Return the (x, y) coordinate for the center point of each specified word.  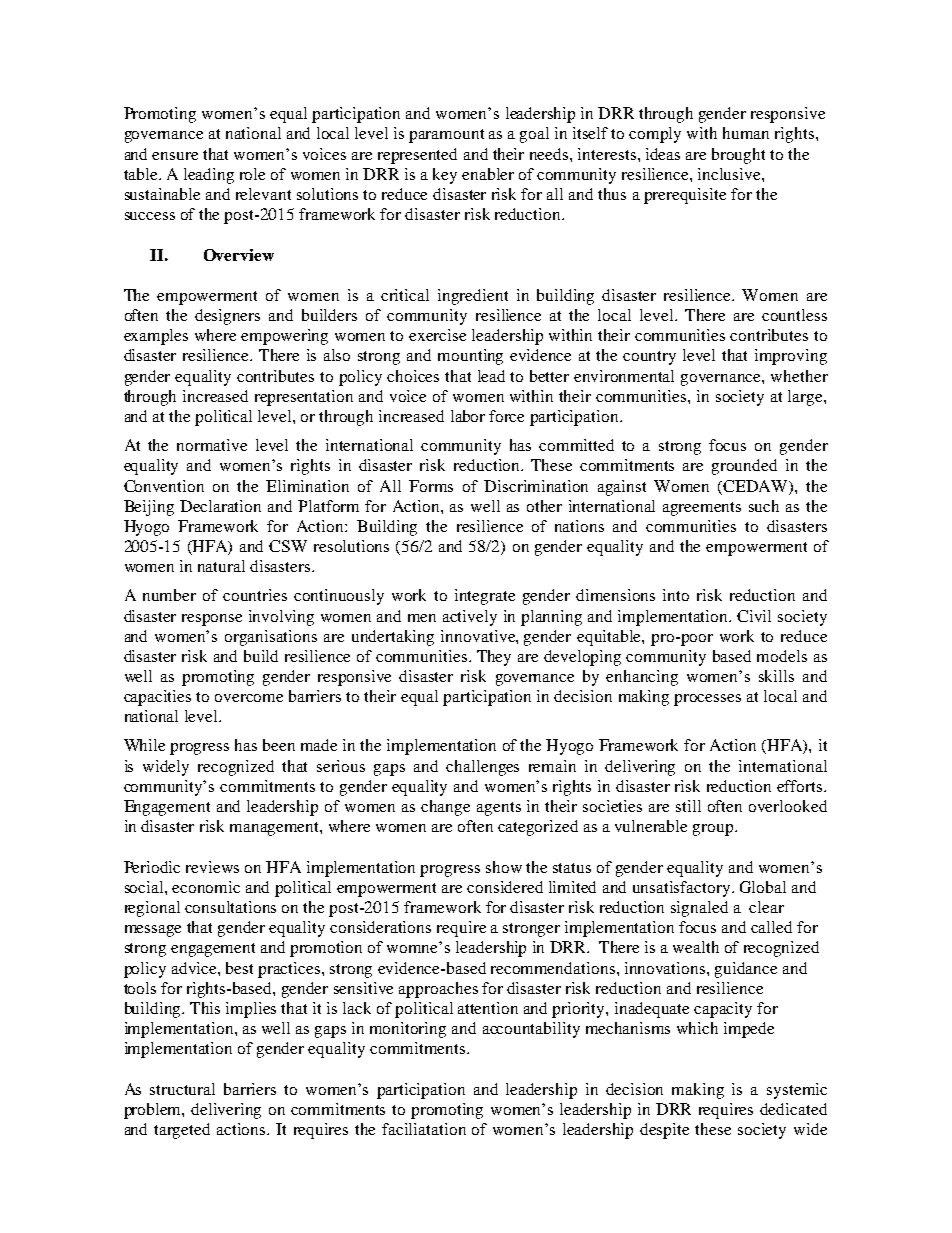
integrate (485, 597)
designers (227, 317)
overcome (249, 698)
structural (182, 1089)
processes (707, 700)
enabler (488, 174)
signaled (699, 909)
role (252, 174)
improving (791, 357)
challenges (482, 768)
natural (221, 566)
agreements (702, 509)
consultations (230, 907)
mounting (470, 357)
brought (738, 156)
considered (505, 887)
